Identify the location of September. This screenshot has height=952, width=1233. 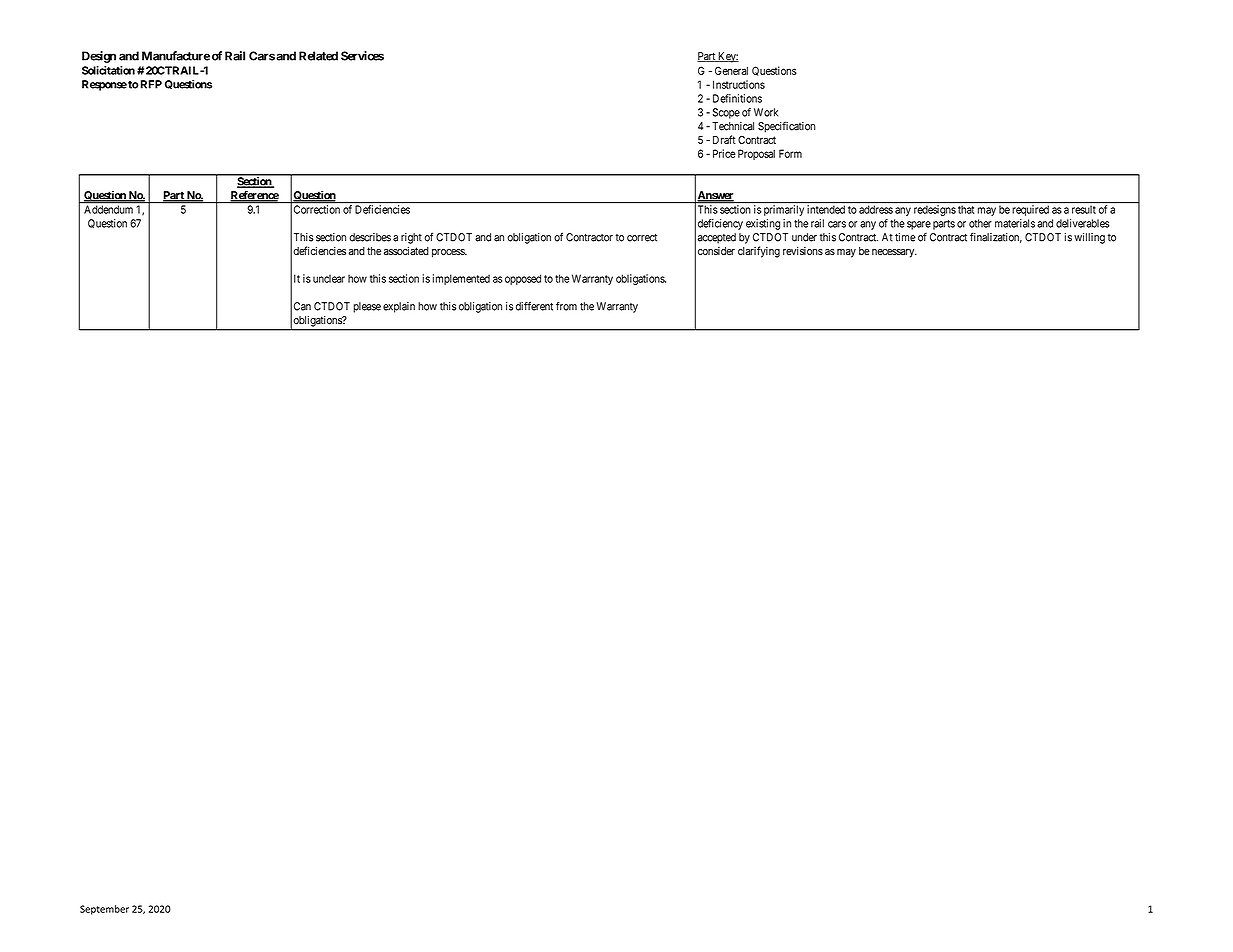
(104, 910).
